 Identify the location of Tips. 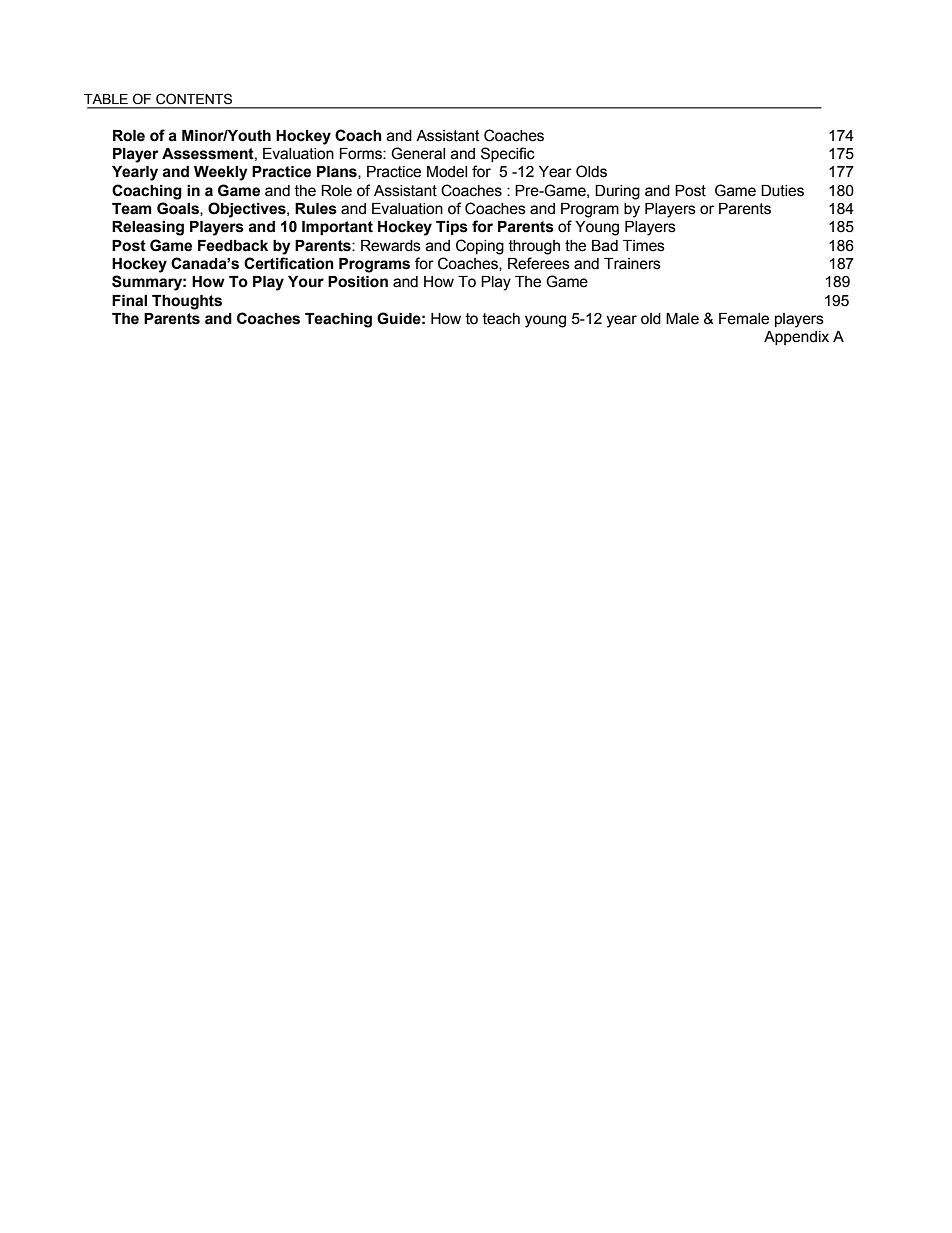
(452, 228).
